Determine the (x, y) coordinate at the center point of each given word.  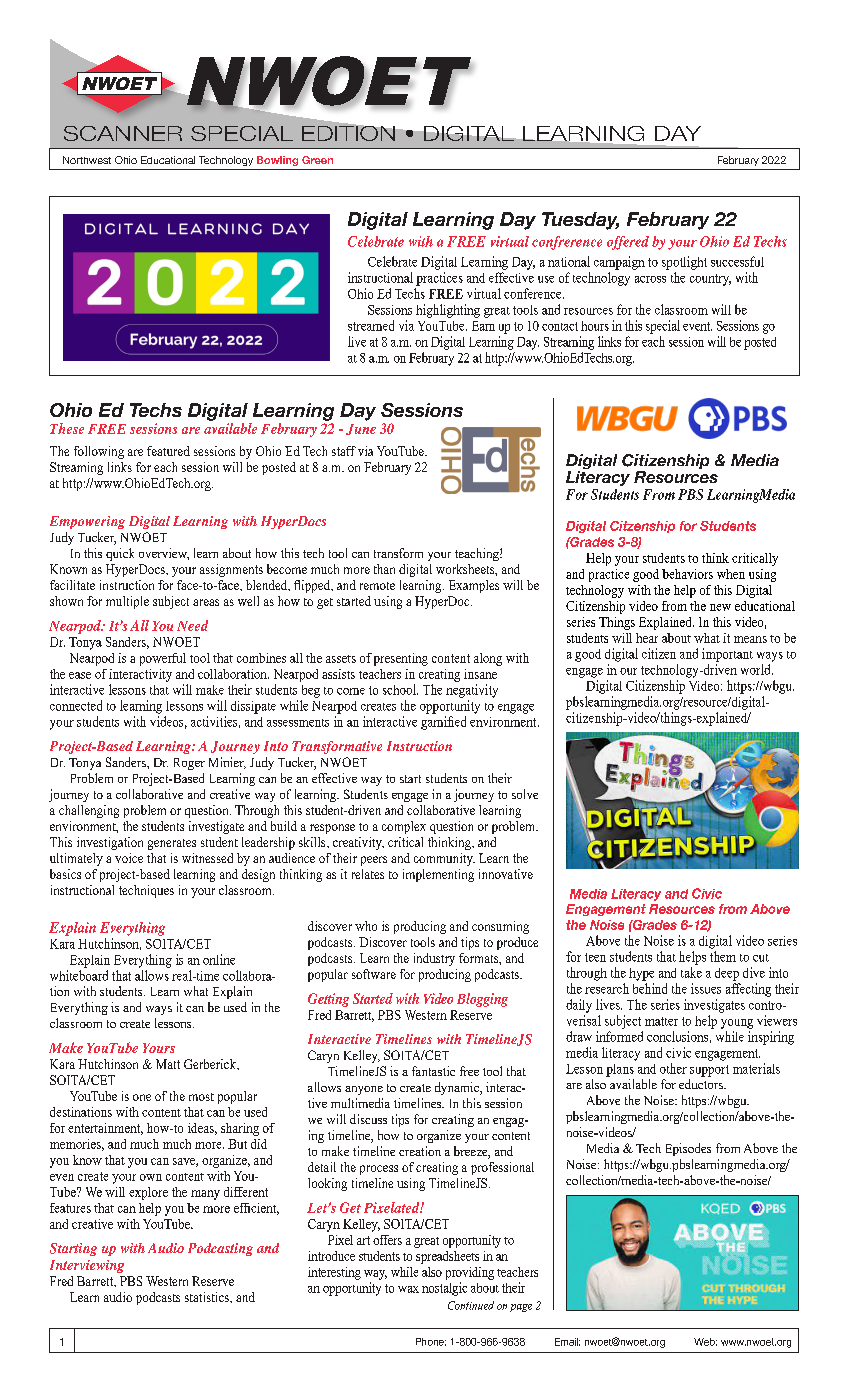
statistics (208, 1297)
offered (628, 243)
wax (408, 1289)
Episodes (688, 1149)
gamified (443, 723)
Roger (189, 764)
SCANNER (123, 133)
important (727, 655)
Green (317, 160)
